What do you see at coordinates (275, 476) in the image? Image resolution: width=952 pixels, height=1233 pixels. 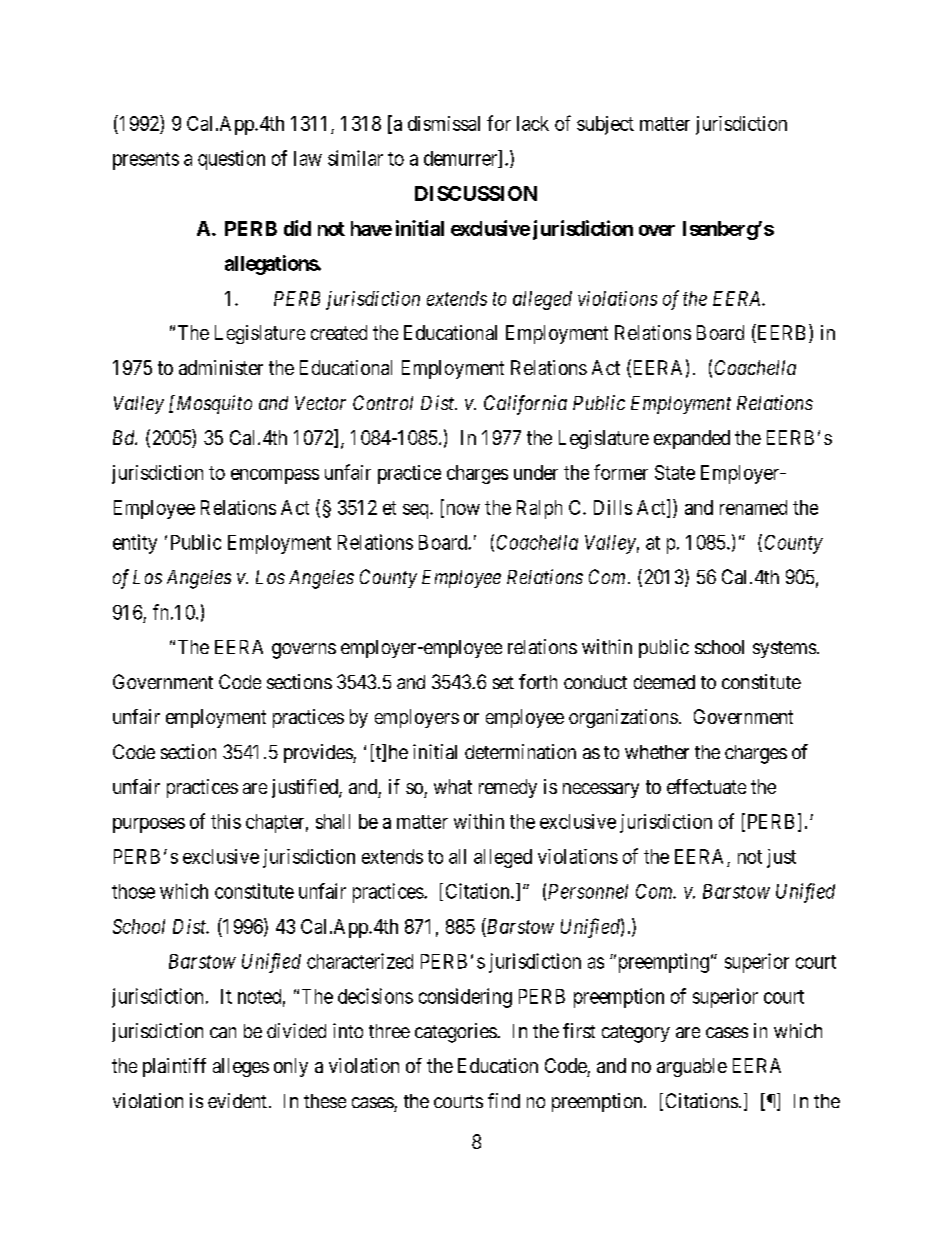 I see `encompass` at bounding box center [275, 476].
